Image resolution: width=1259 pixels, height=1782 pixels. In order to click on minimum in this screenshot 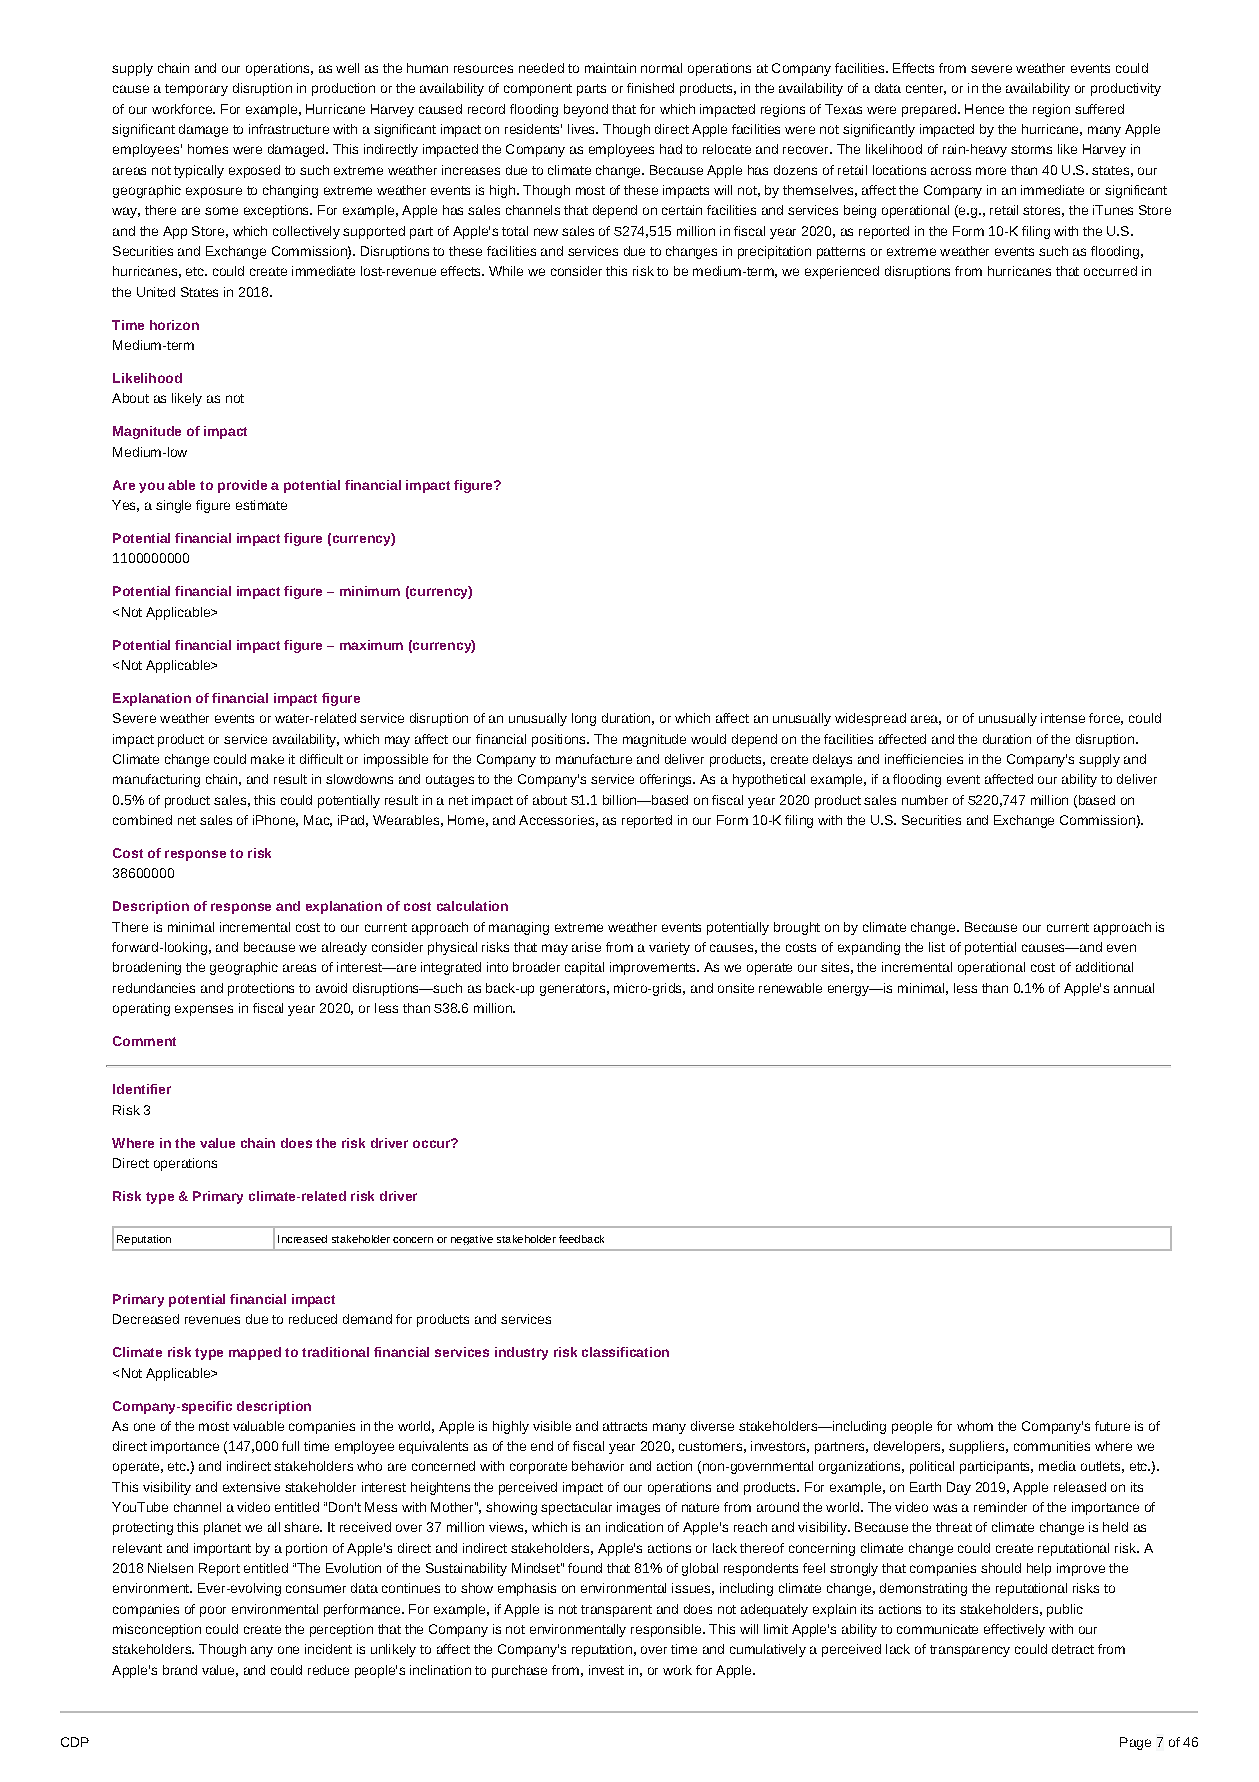, I will do `click(370, 591)`.
